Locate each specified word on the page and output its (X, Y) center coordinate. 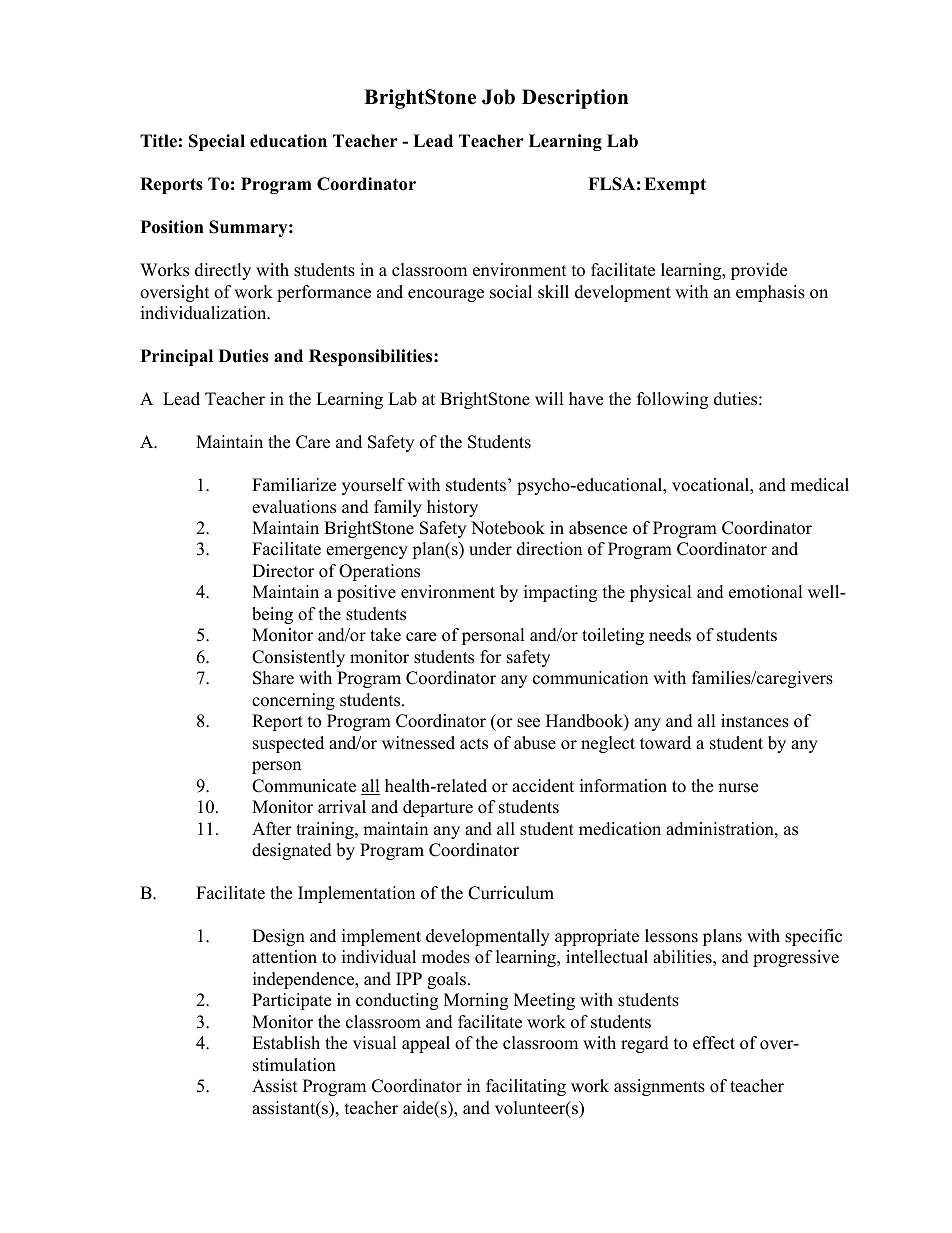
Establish (286, 1043)
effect (714, 1043)
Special (217, 142)
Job (498, 97)
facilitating (526, 1087)
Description (575, 99)
